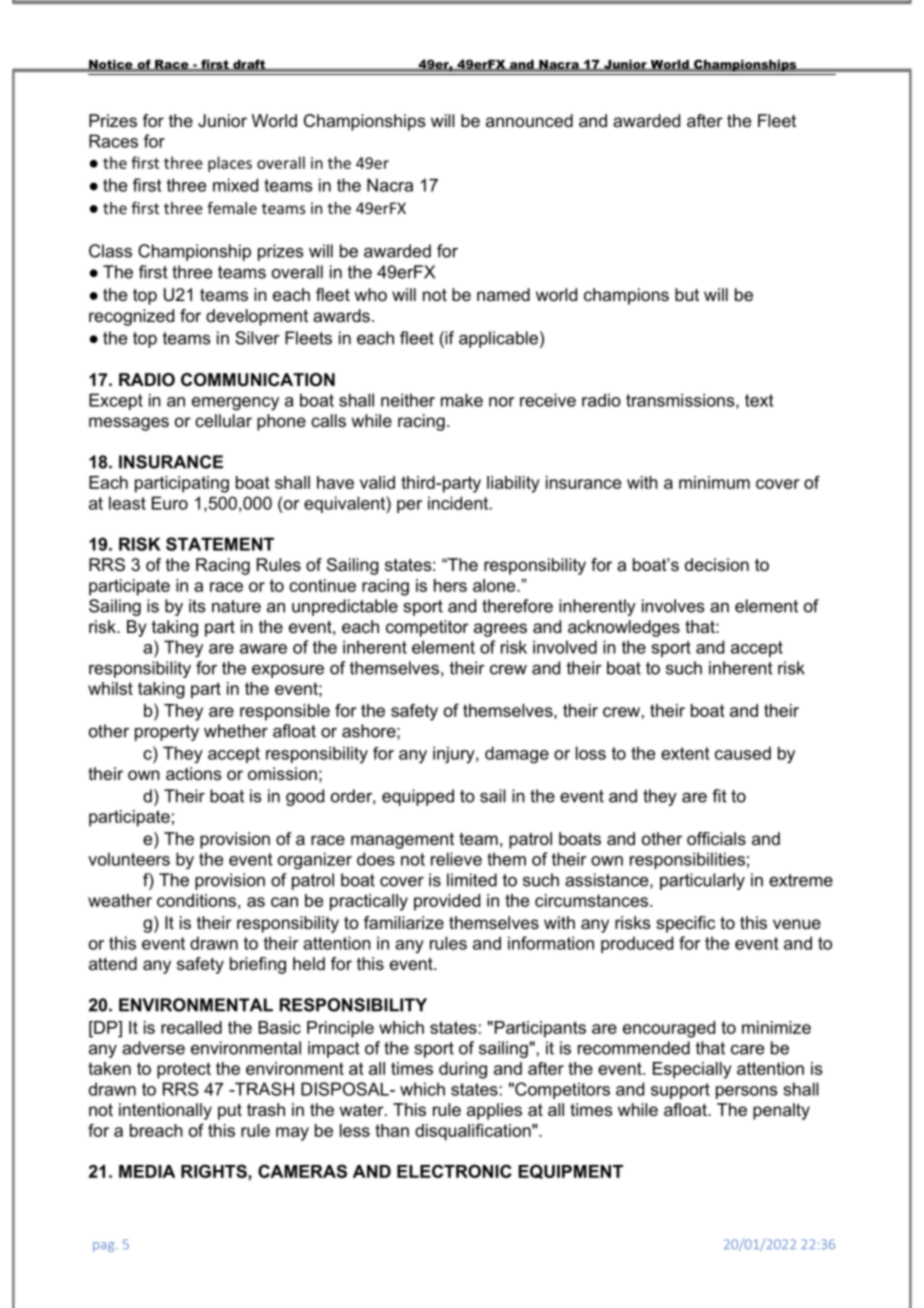 Image resolution: width=924 pixels, height=1308 pixels. I want to click on relieve, so click(456, 859).
